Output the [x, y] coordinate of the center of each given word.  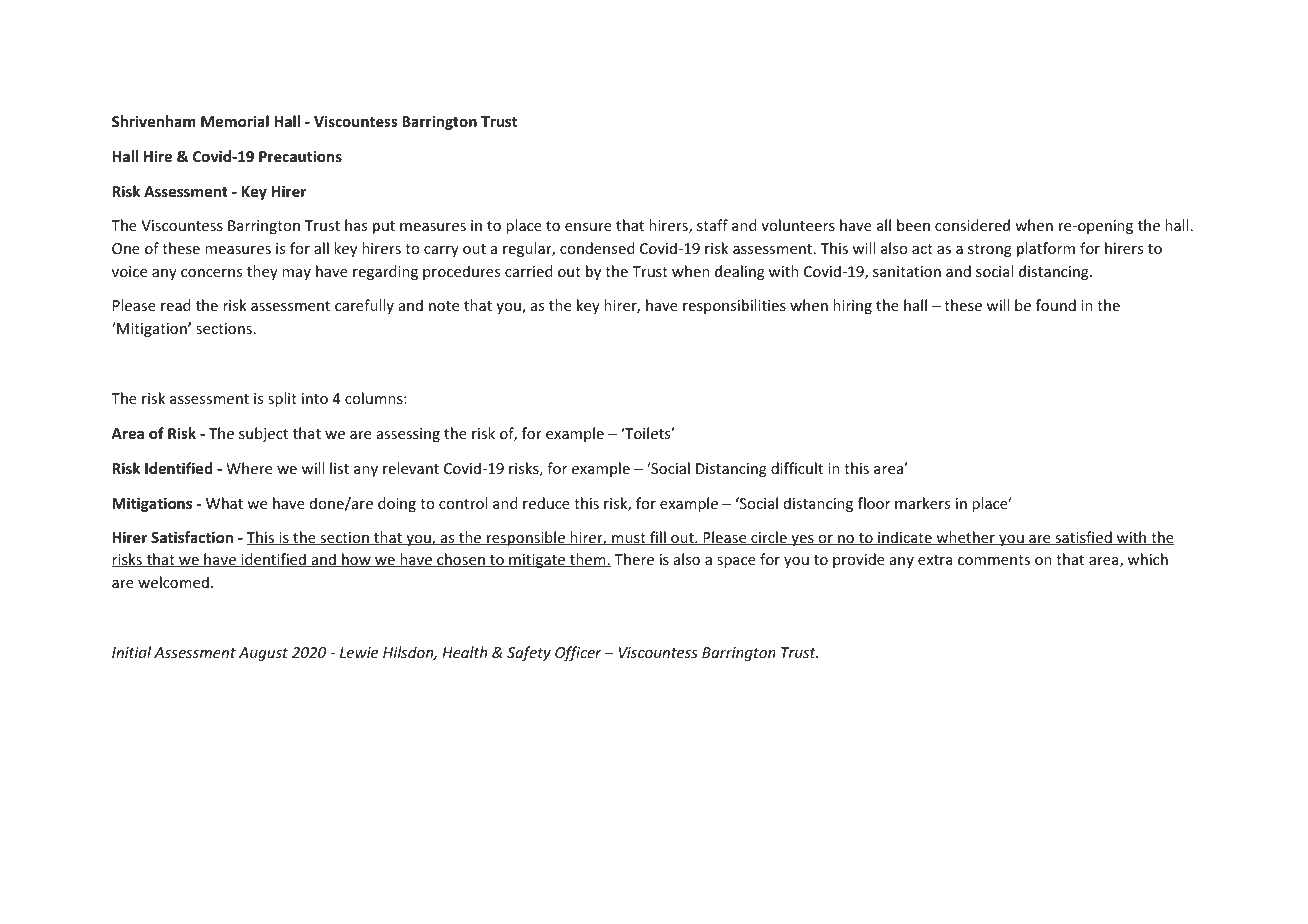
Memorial [235, 121]
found [1056, 305]
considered [972, 225]
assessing [408, 435]
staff [712, 225]
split [282, 399]
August [263, 654]
